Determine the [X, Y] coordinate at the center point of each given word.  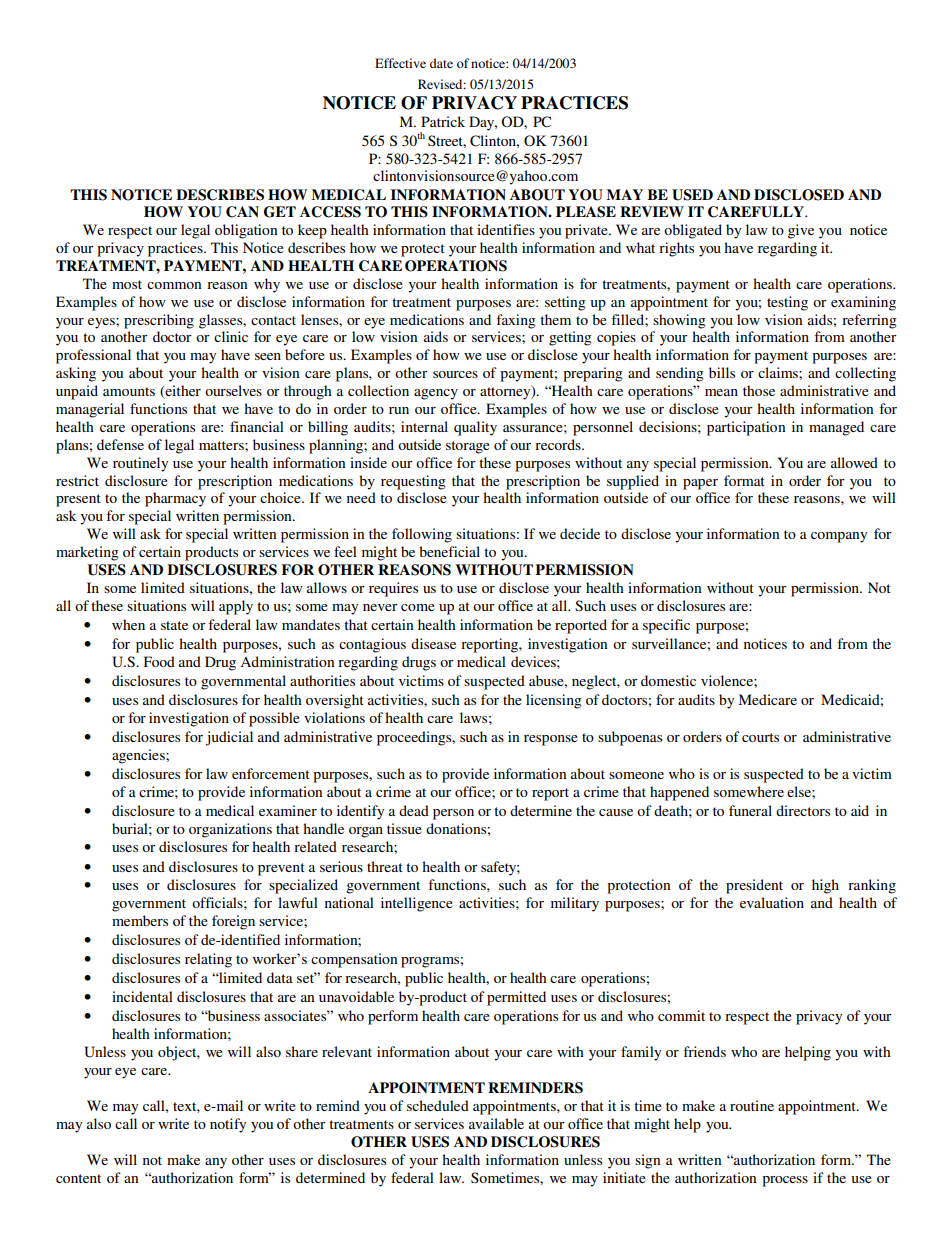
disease [433, 643]
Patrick [443, 121]
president [754, 886]
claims [779, 372]
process [785, 1181]
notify [228, 1125]
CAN [242, 212]
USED [692, 195]
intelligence [417, 904]
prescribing [159, 321]
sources [455, 374]
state [174, 625]
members [140, 920]
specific [666, 626]
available [496, 1123]
